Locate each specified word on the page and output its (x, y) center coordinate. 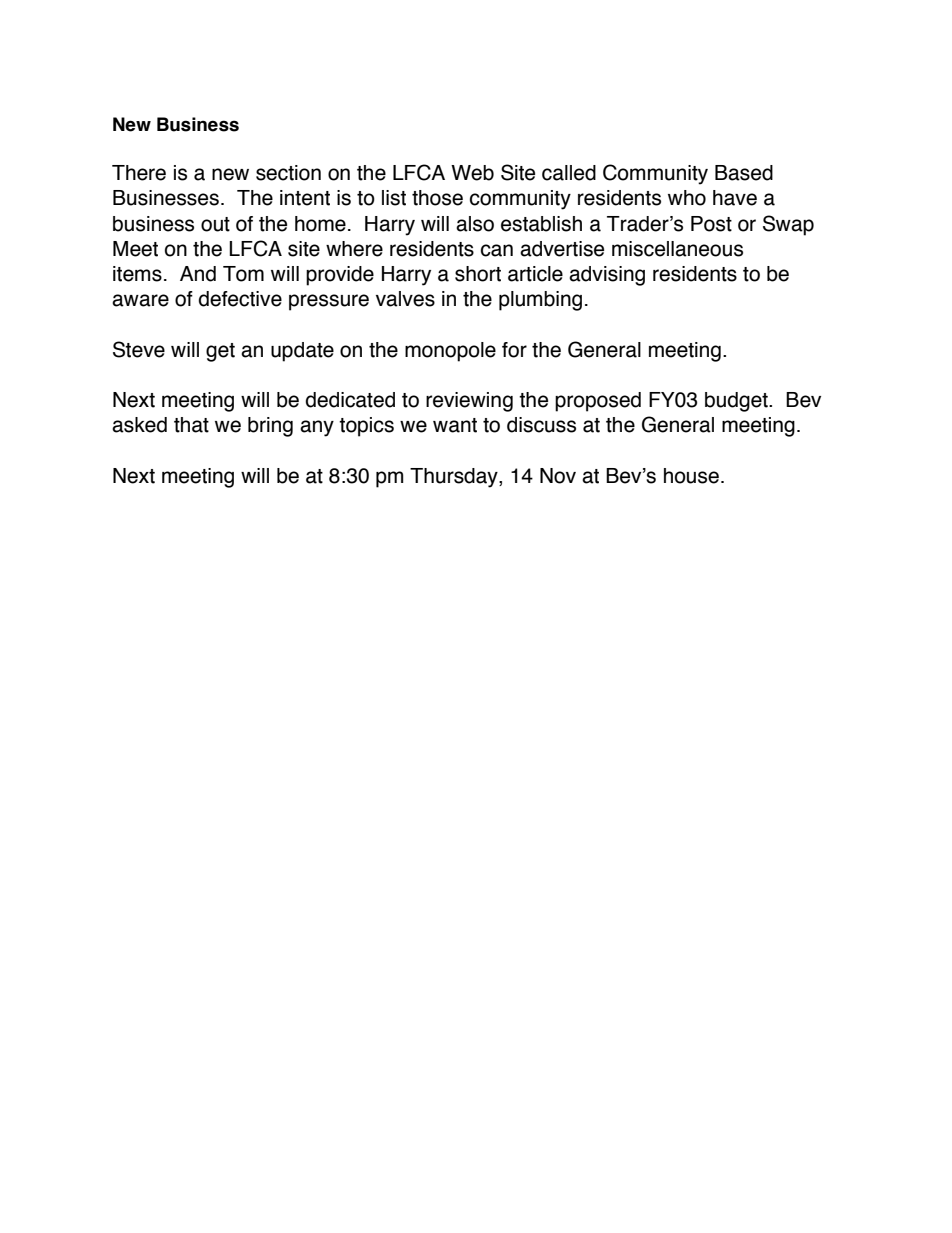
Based (744, 173)
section (288, 173)
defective (240, 299)
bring (270, 427)
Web (472, 173)
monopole (450, 352)
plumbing (540, 301)
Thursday (455, 478)
